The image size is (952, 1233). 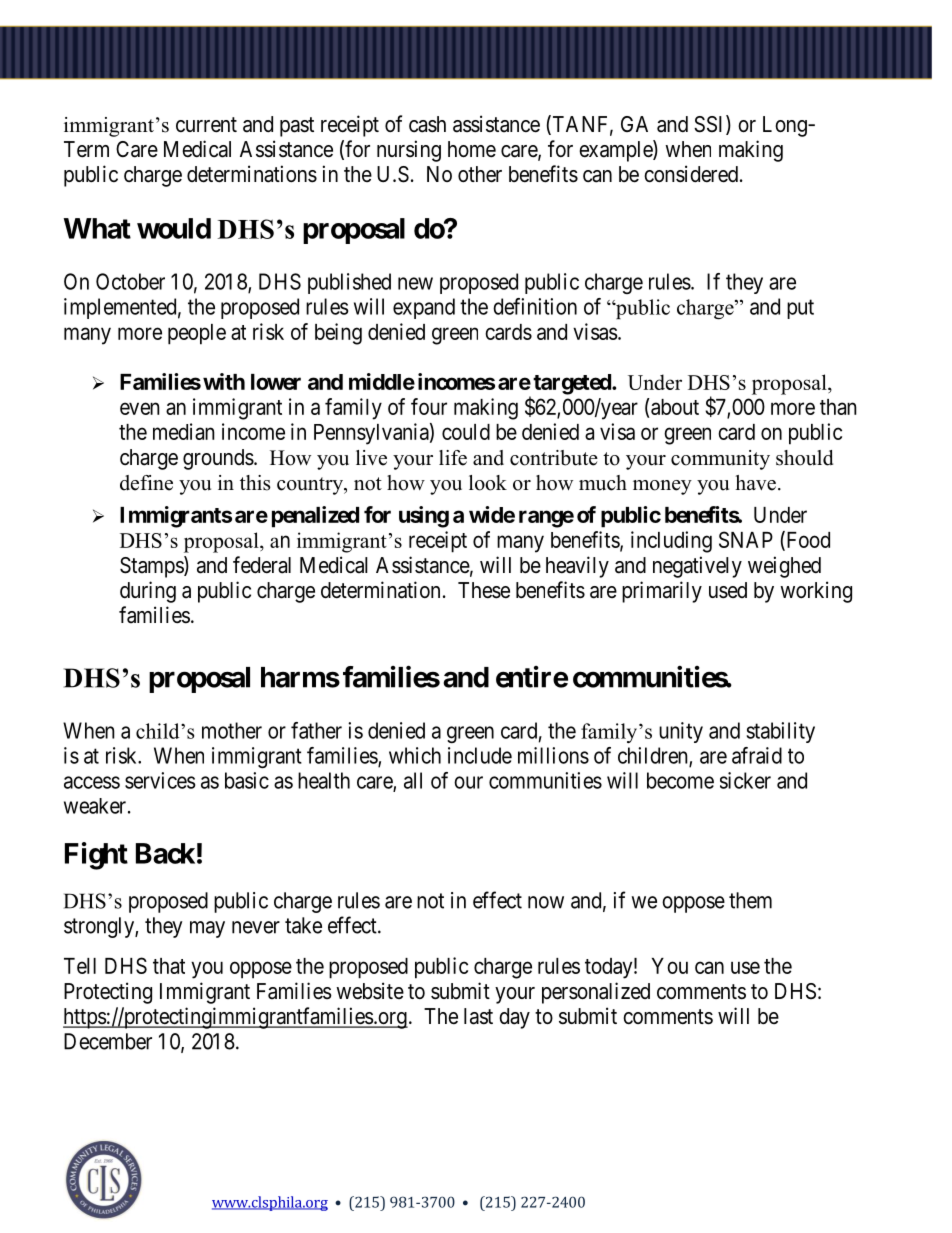 What do you see at coordinates (108, 1041) in the screenshot?
I see `December` at bounding box center [108, 1041].
